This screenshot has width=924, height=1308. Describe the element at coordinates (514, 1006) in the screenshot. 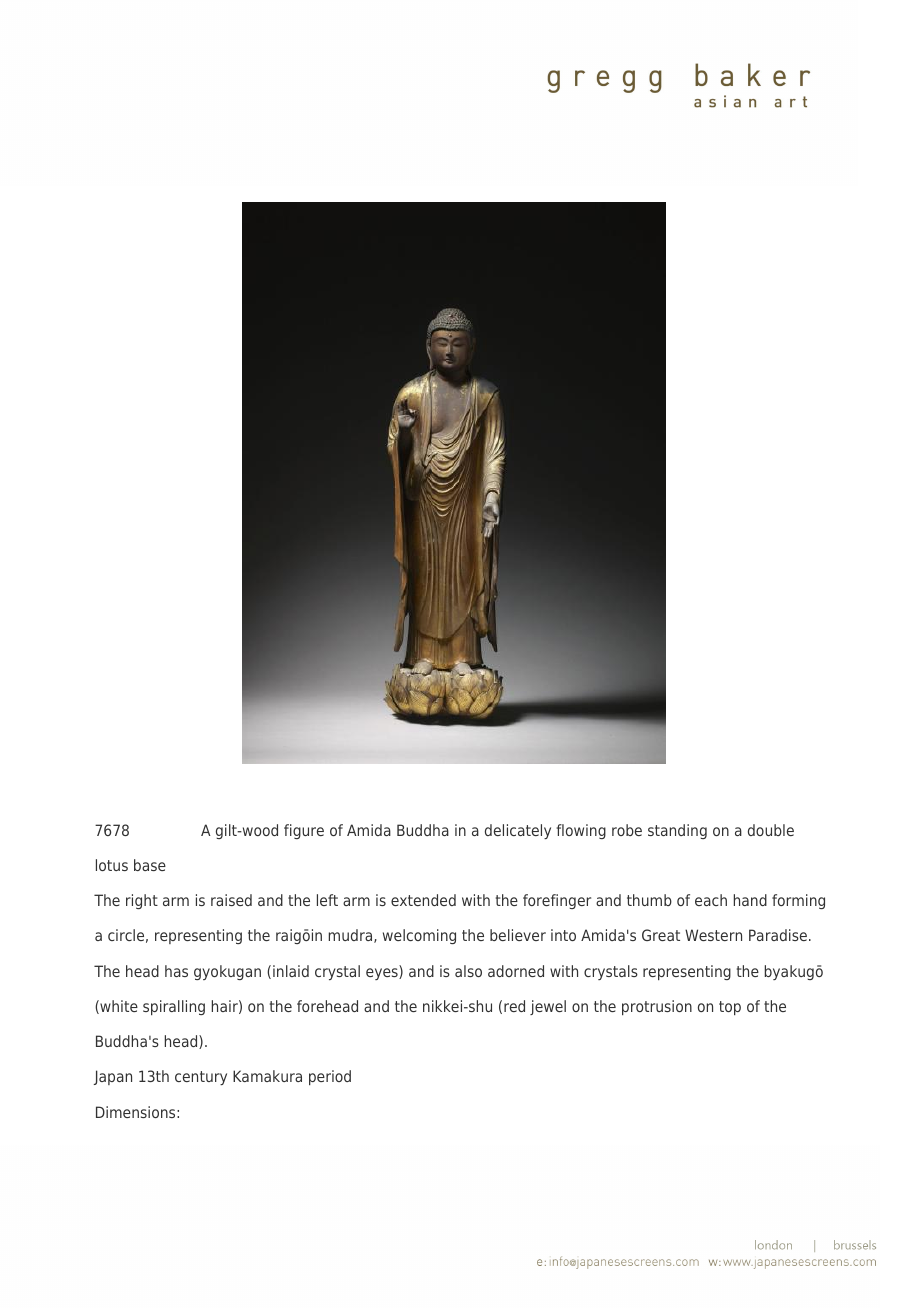

I see `red` at that location.
